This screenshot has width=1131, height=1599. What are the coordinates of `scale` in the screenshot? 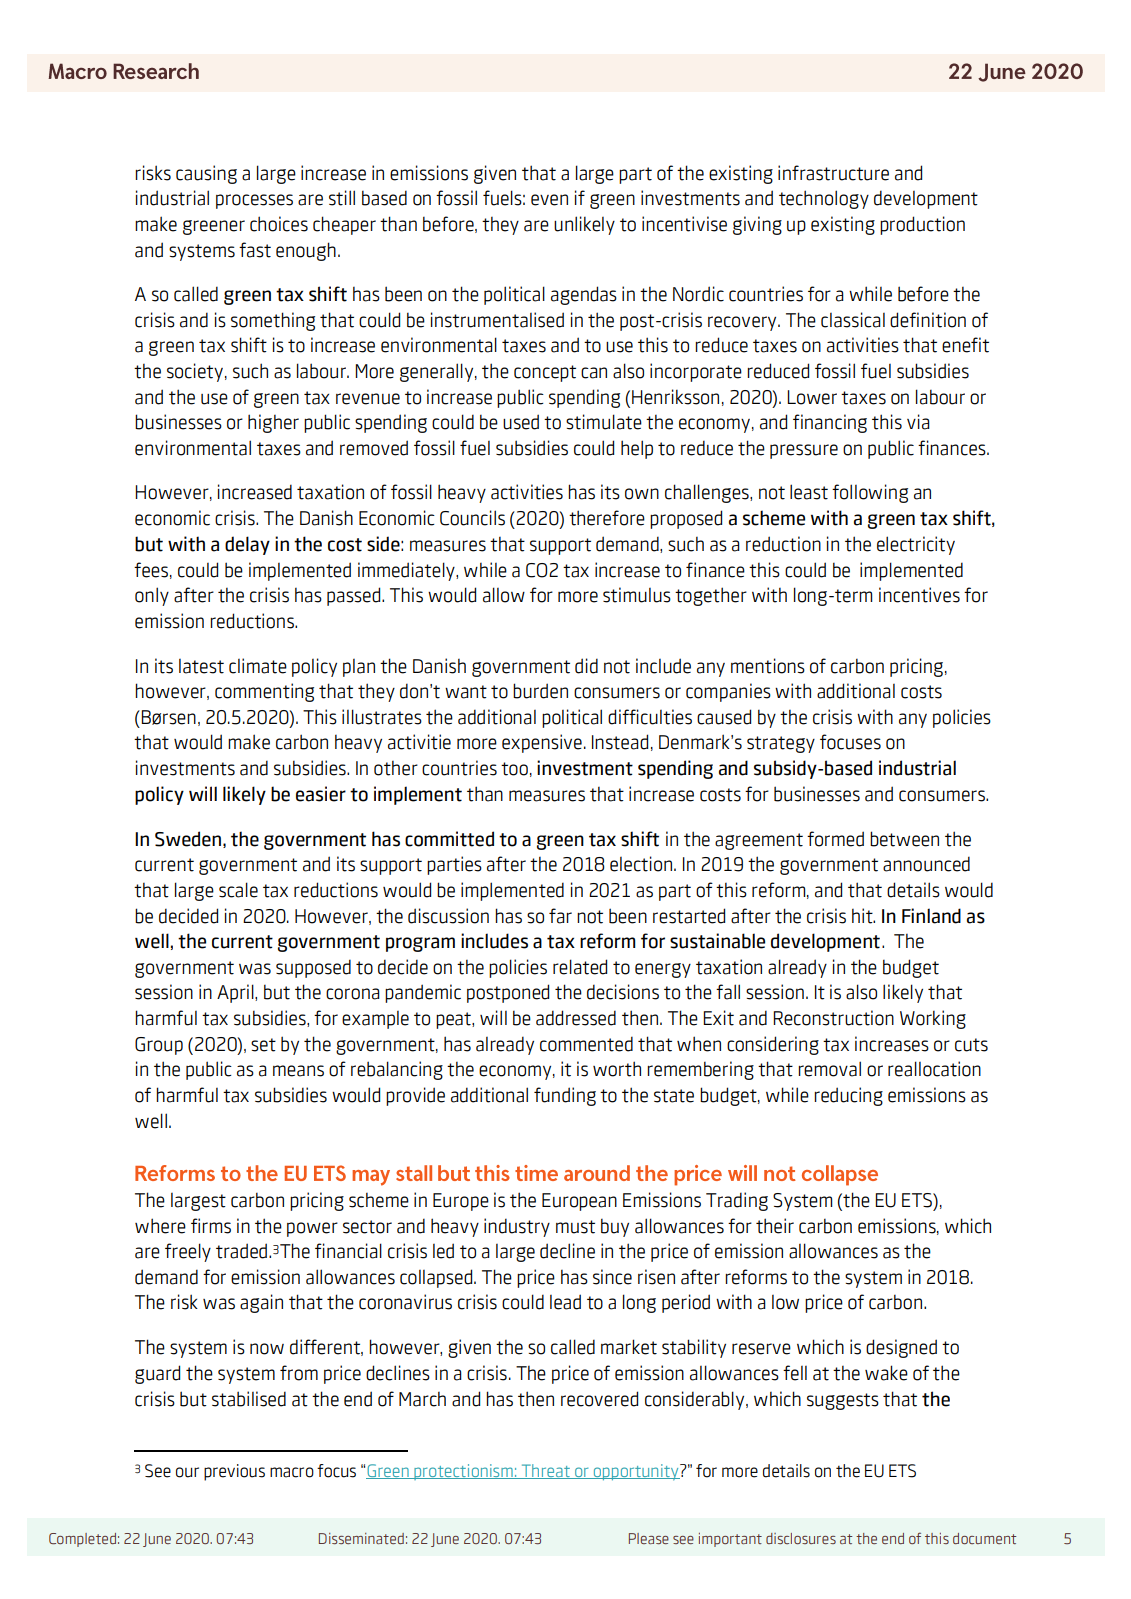 It's located at (238, 890).
